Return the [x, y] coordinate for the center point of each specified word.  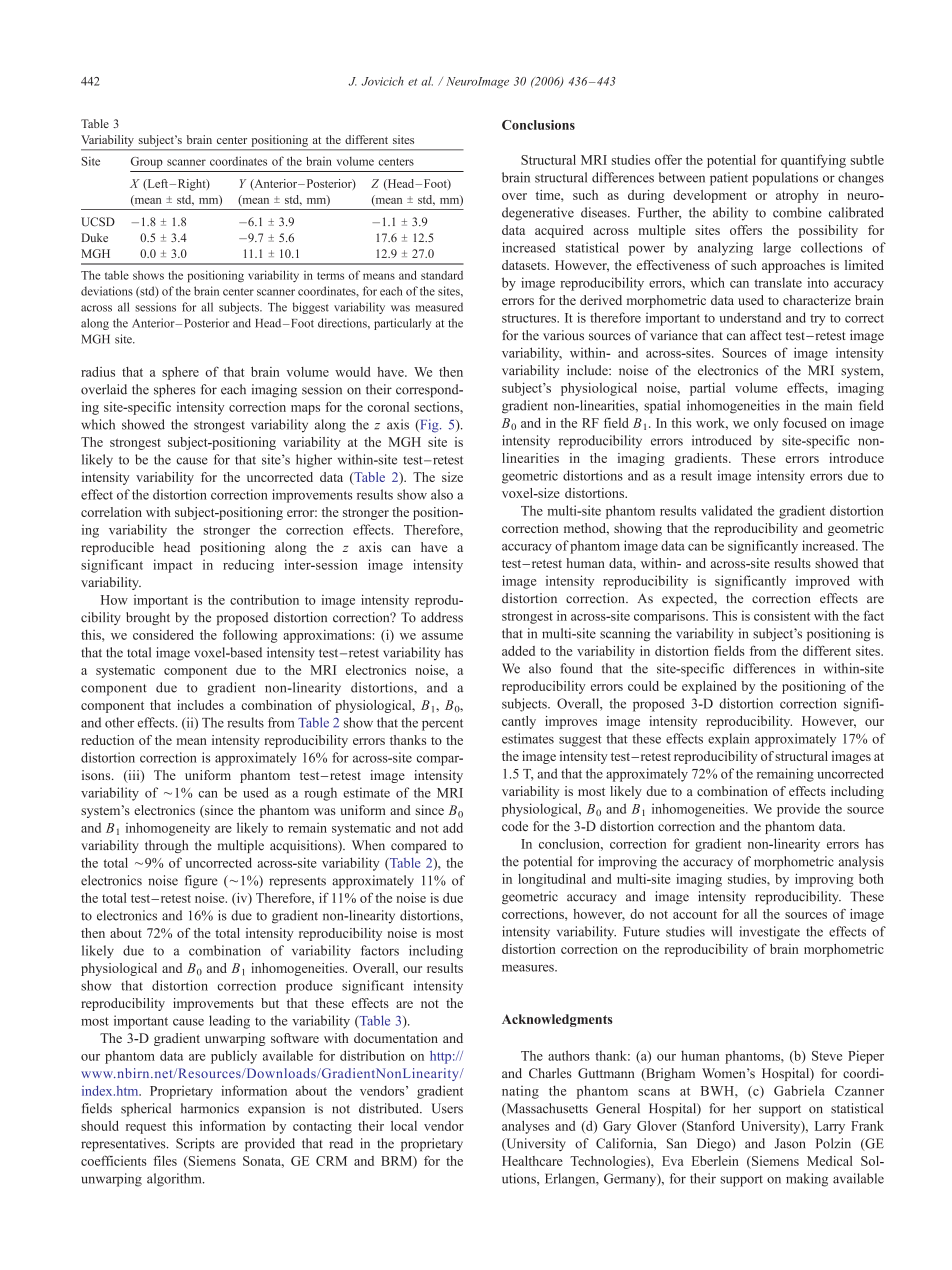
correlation [111, 512]
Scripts [195, 1145]
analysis [861, 862]
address [442, 617]
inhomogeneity [168, 829]
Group [147, 162]
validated [727, 510]
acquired [559, 231]
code [515, 826]
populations [785, 179]
